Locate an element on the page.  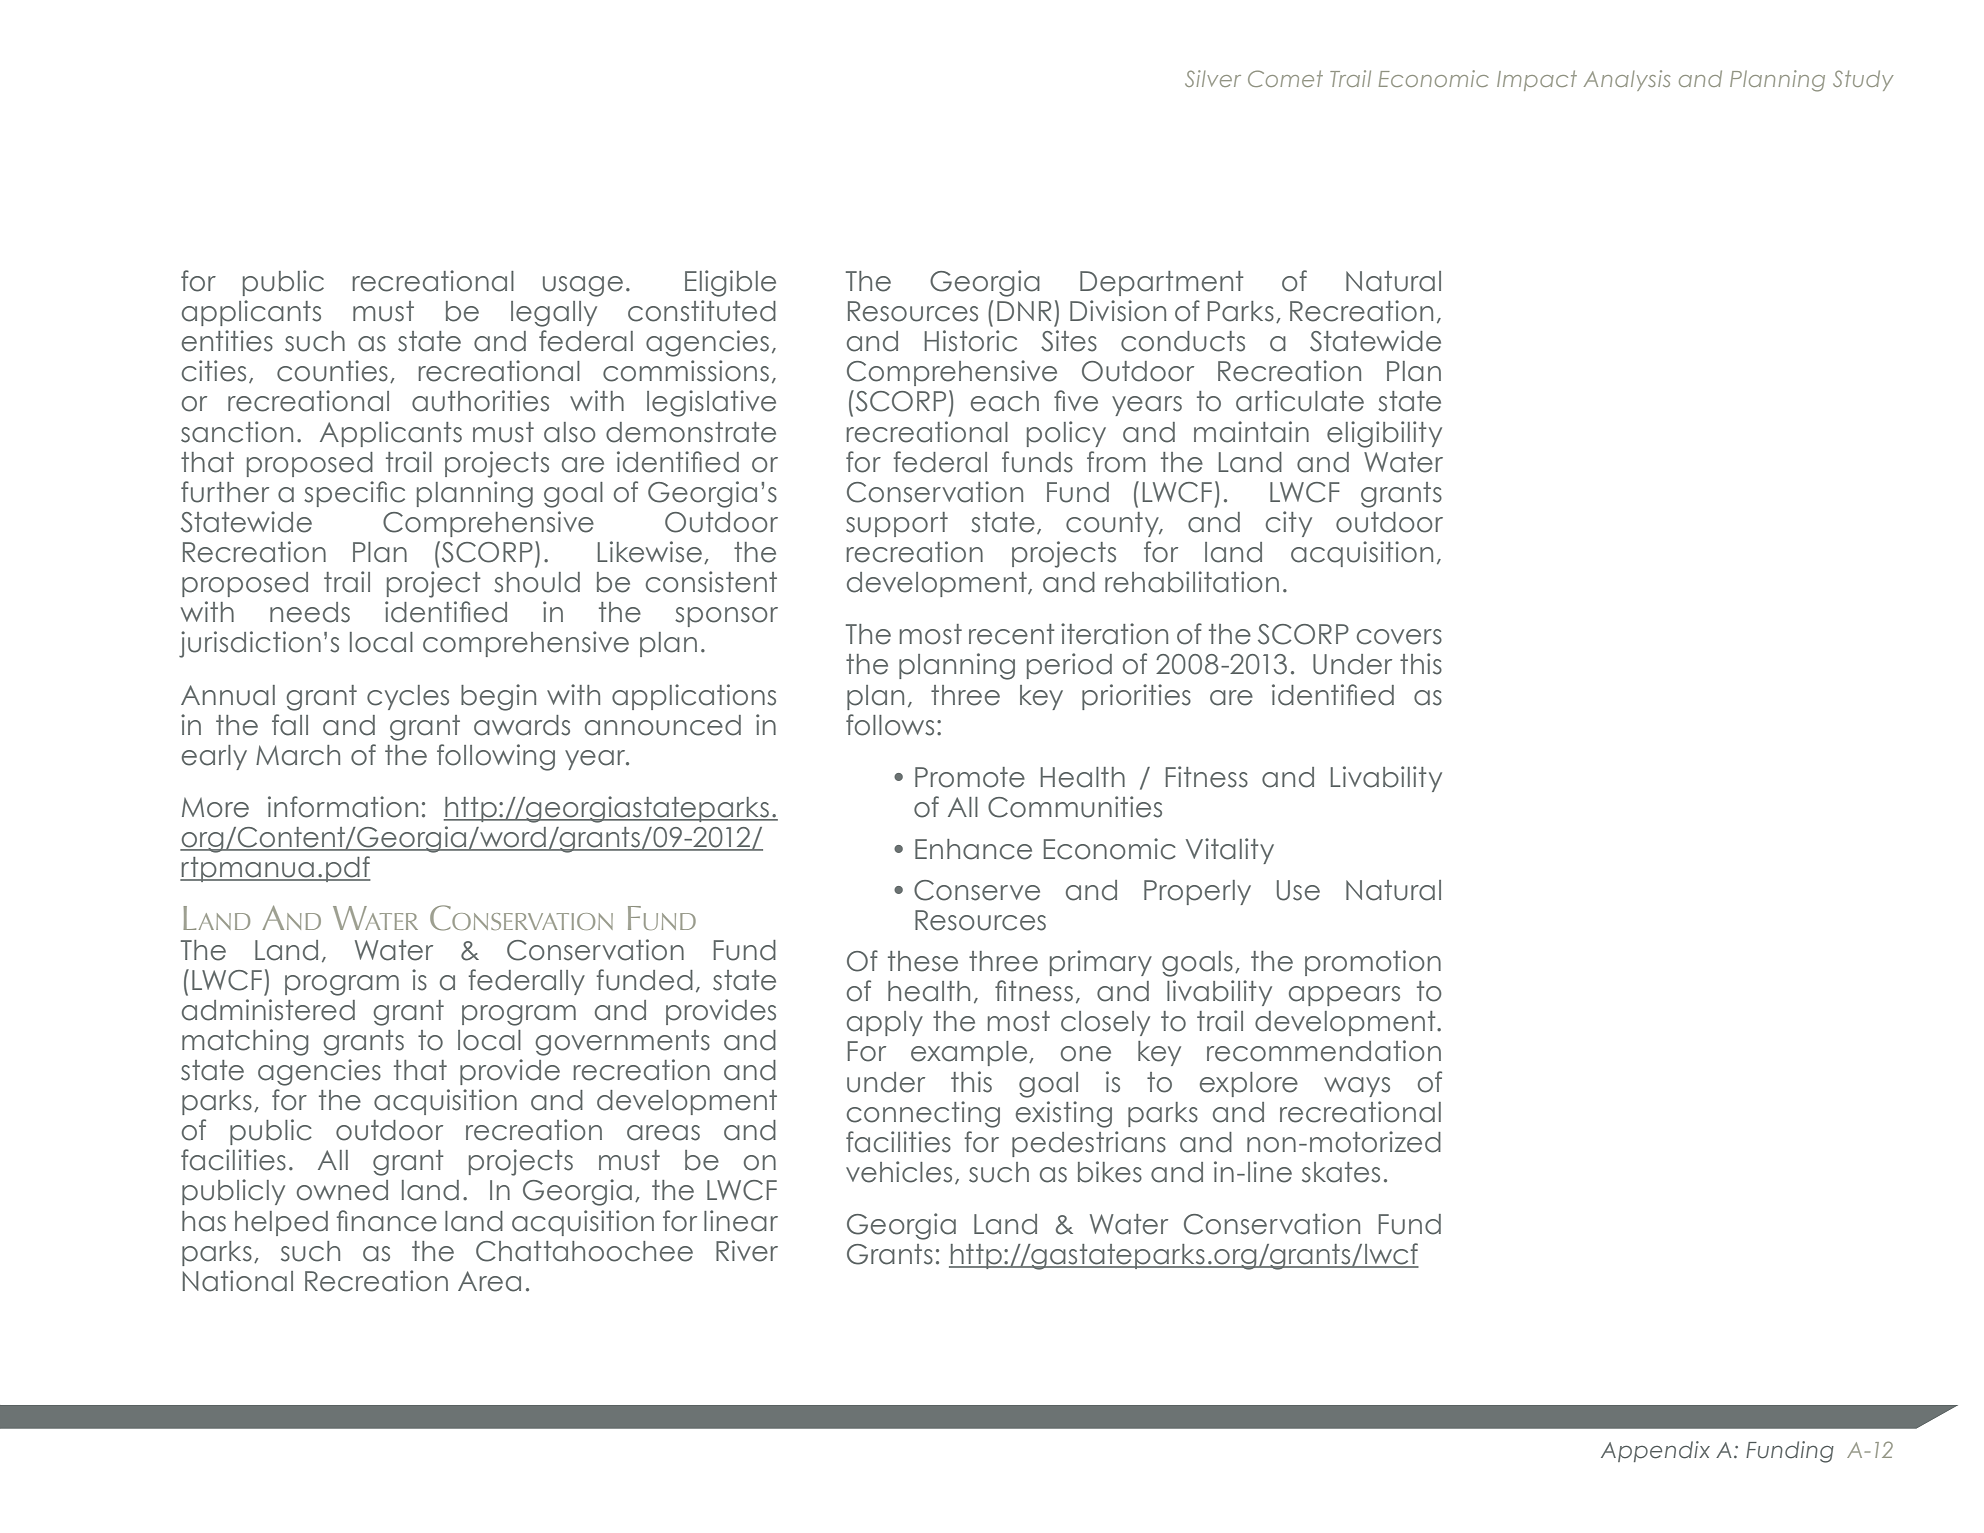
National is located at coordinates (238, 1281).
